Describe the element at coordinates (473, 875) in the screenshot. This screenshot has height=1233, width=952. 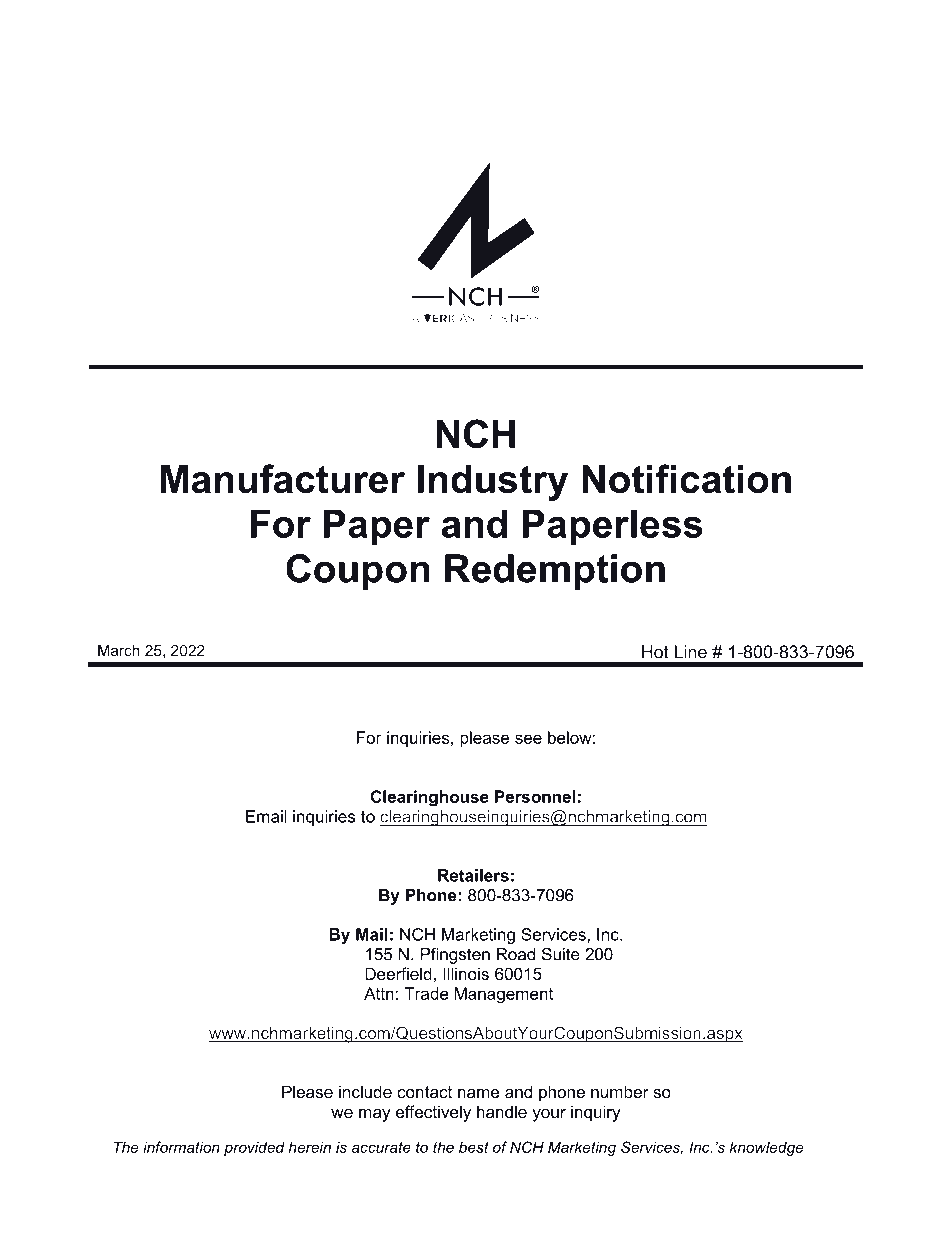
I see `Retailers` at that location.
